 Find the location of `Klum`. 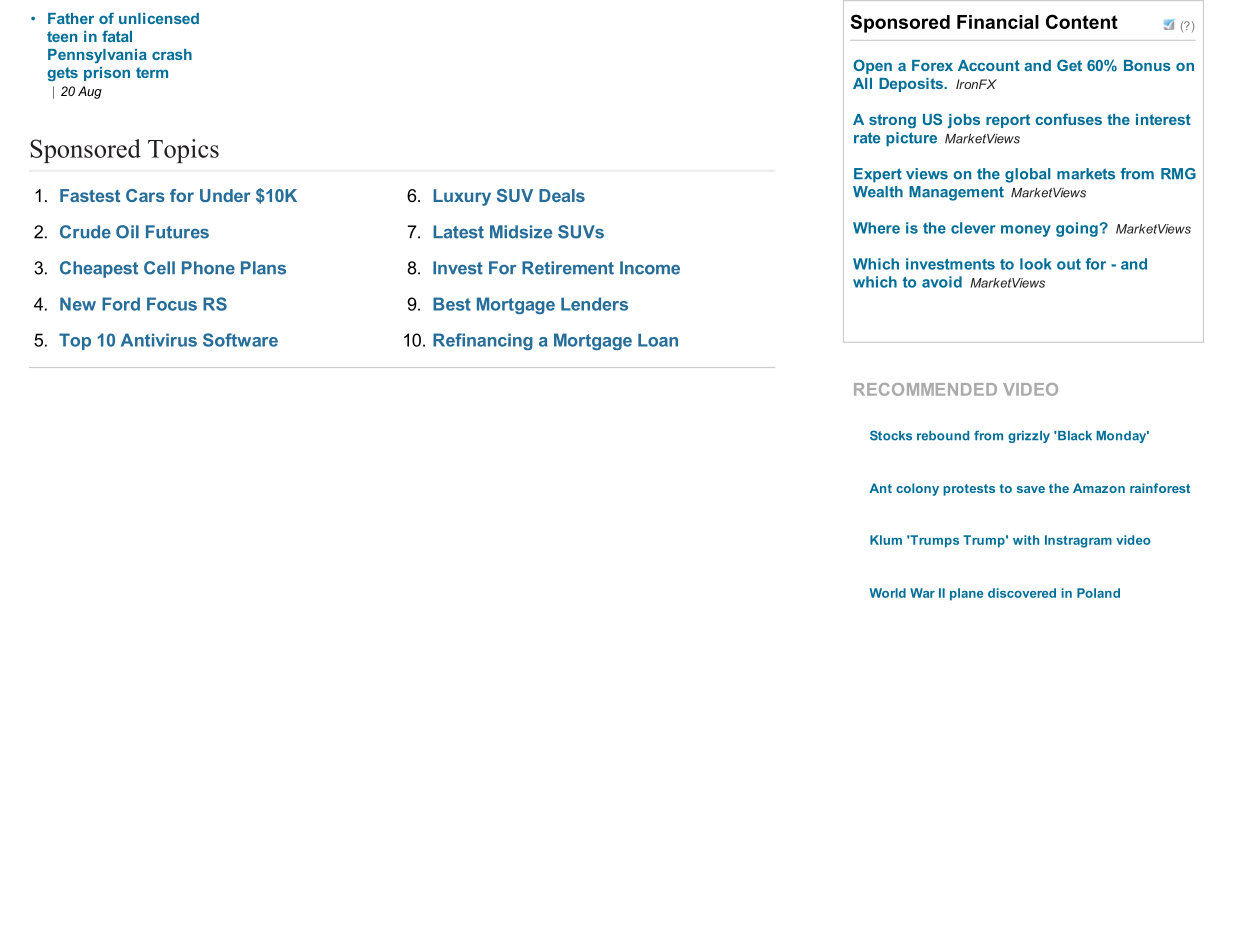

Klum is located at coordinates (886, 540).
